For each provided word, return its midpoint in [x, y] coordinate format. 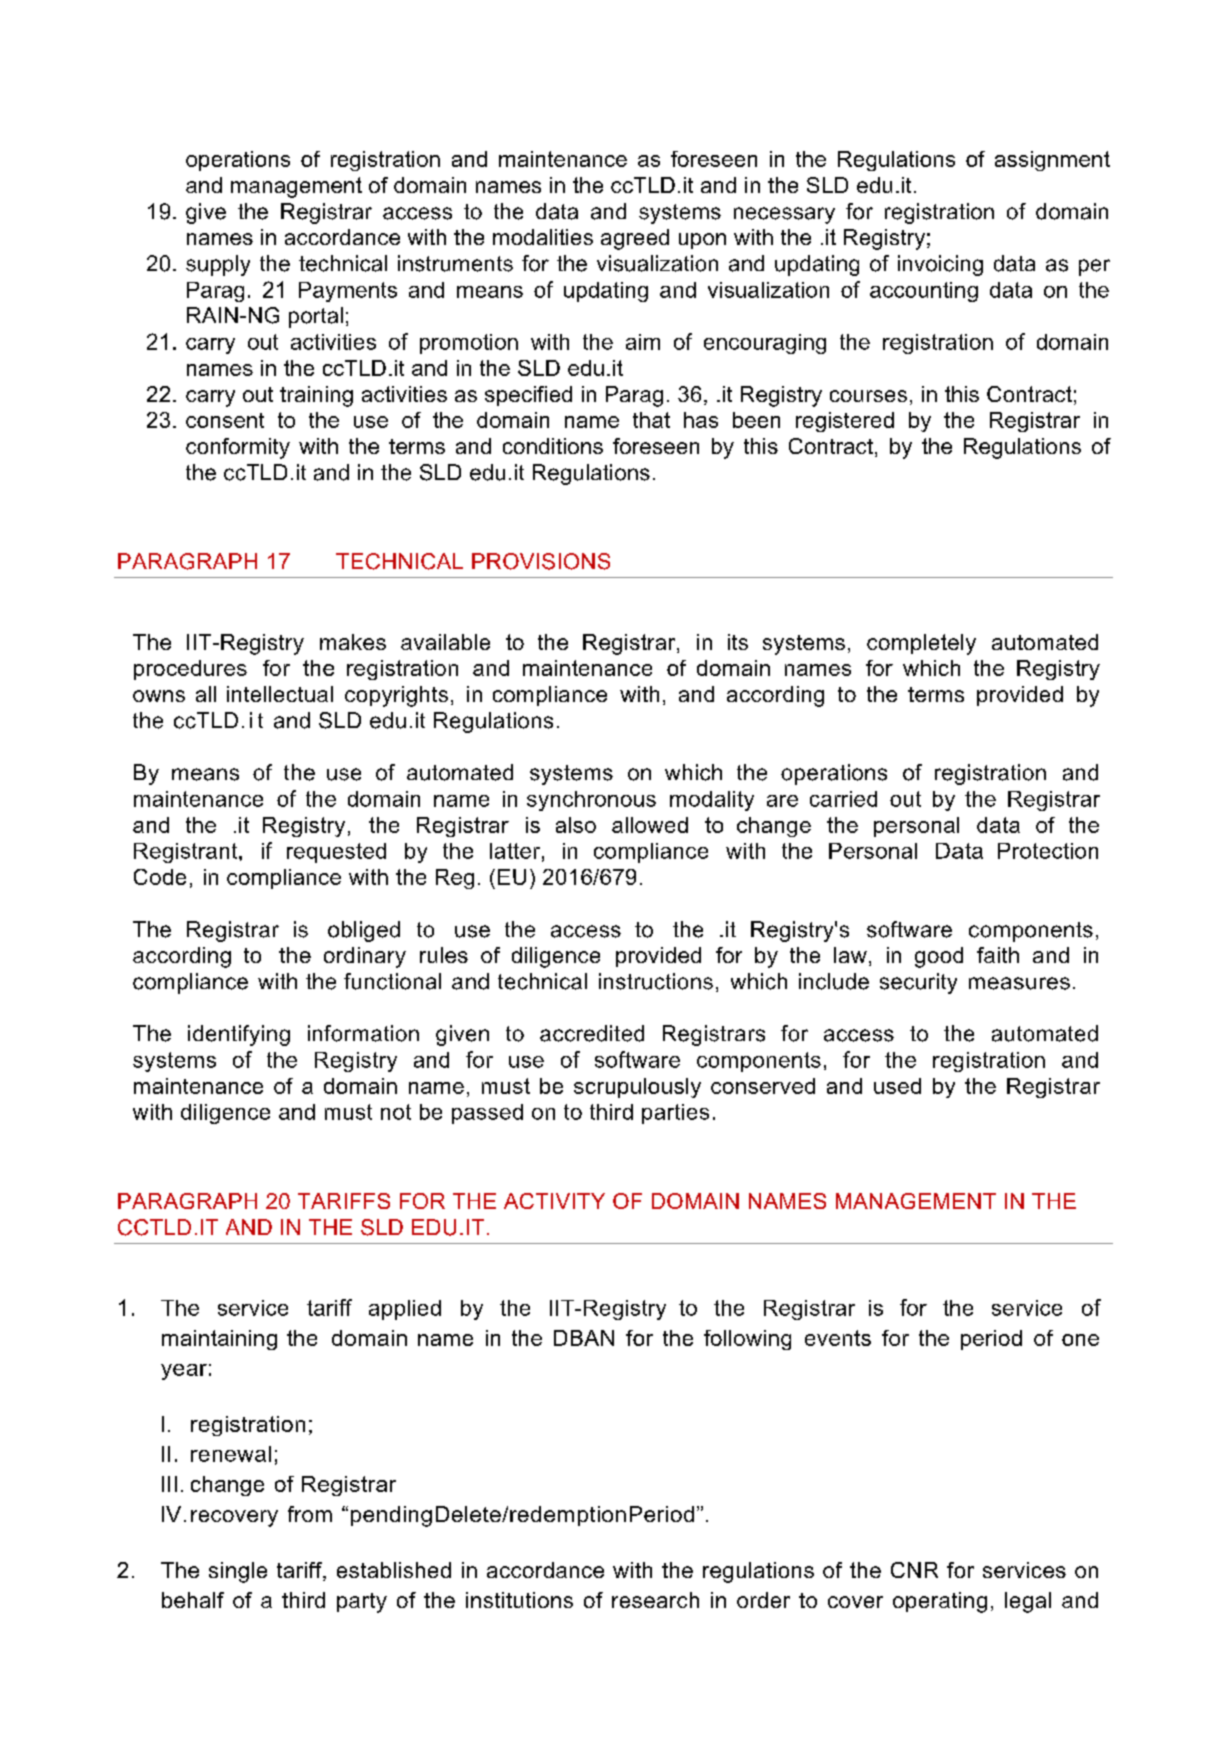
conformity [238, 448]
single [238, 1572]
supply [218, 265]
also [576, 825]
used [897, 1086]
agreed [635, 239]
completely [921, 644]
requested [336, 853]
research [655, 1600]
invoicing [940, 265]
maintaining [219, 1340]
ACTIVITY [554, 1201]
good [939, 957]
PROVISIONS [541, 561]
